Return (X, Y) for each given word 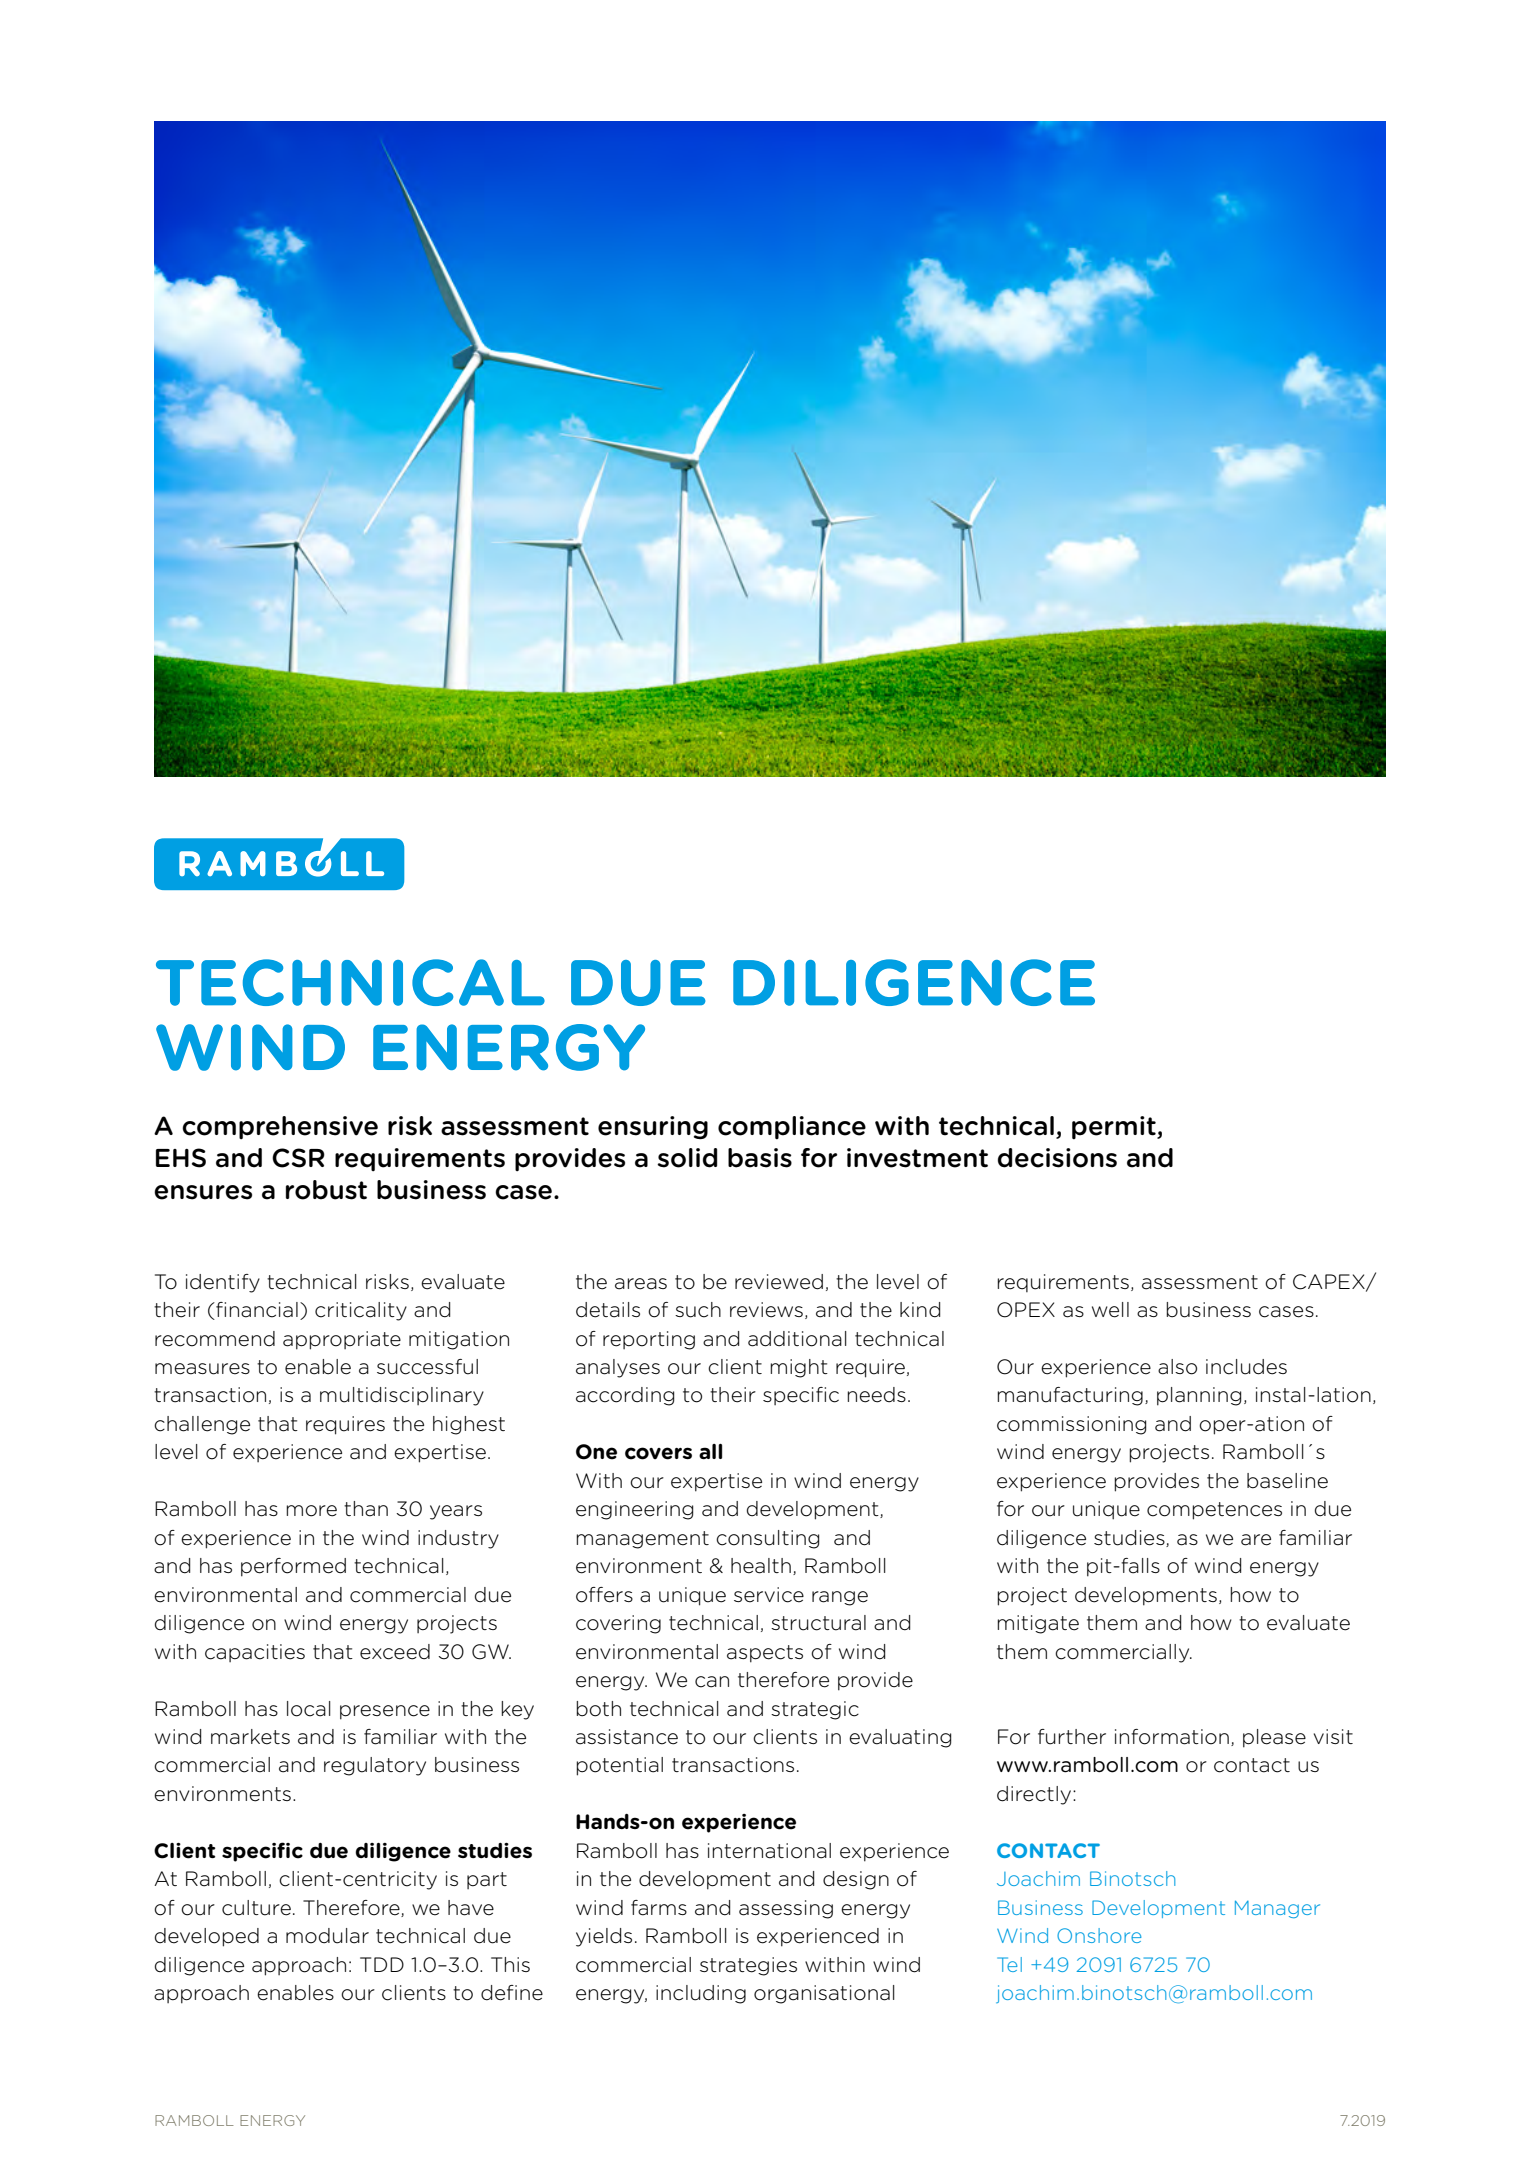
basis (760, 1158)
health (761, 1566)
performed (293, 1567)
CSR (298, 1158)
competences (1214, 1511)
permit (1115, 1127)
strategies (748, 1966)
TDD (382, 1964)
